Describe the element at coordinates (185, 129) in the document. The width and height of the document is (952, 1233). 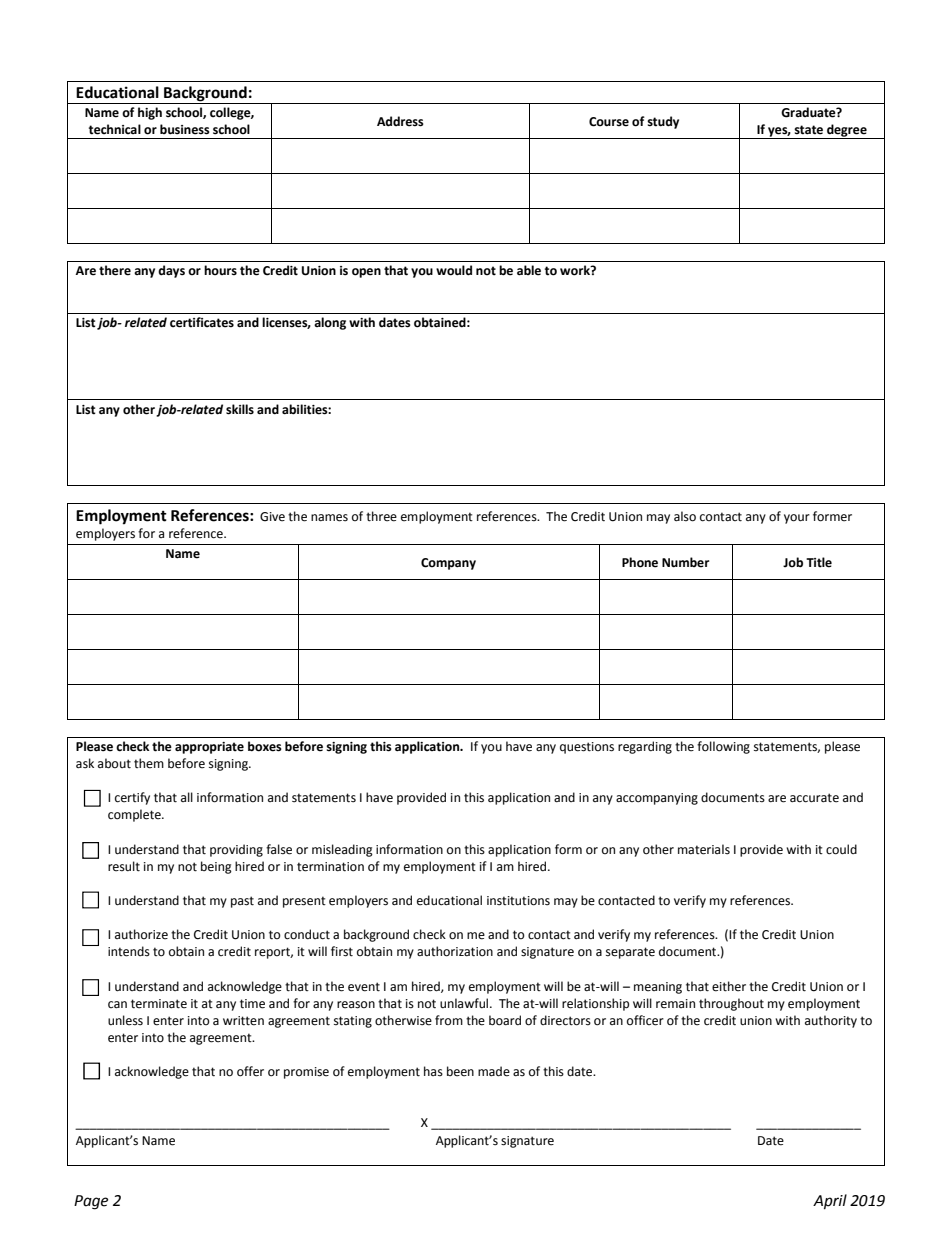
I see `business` at that location.
